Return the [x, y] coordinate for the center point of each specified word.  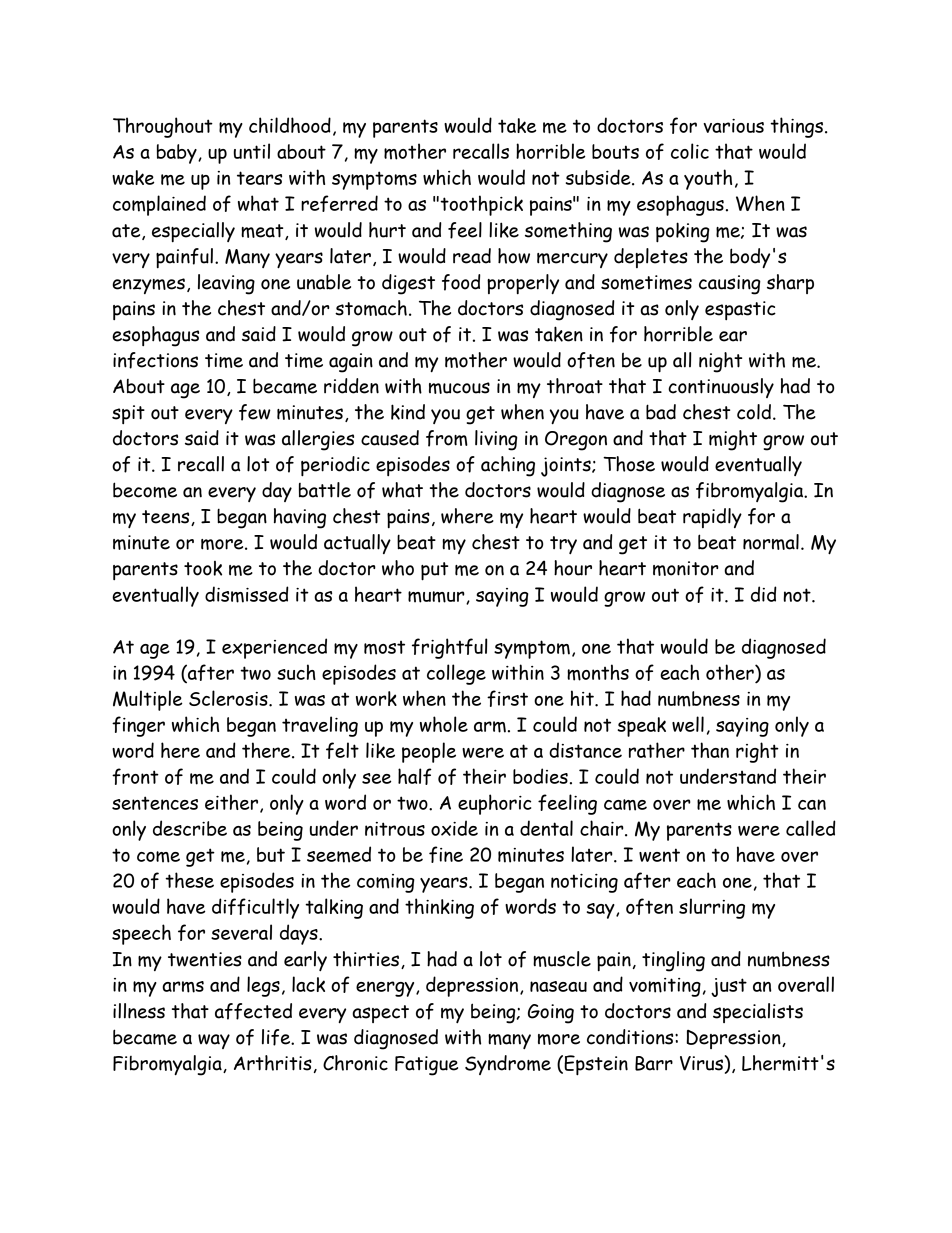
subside [599, 177]
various [733, 126]
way [214, 1041]
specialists [758, 1013]
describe [190, 828]
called [811, 828]
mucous [459, 388]
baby [178, 154]
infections [155, 360]
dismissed [247, 594]
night [720, 362]
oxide [454, 828]
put [434, 571]
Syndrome [508, 1065]
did [764, 594]
